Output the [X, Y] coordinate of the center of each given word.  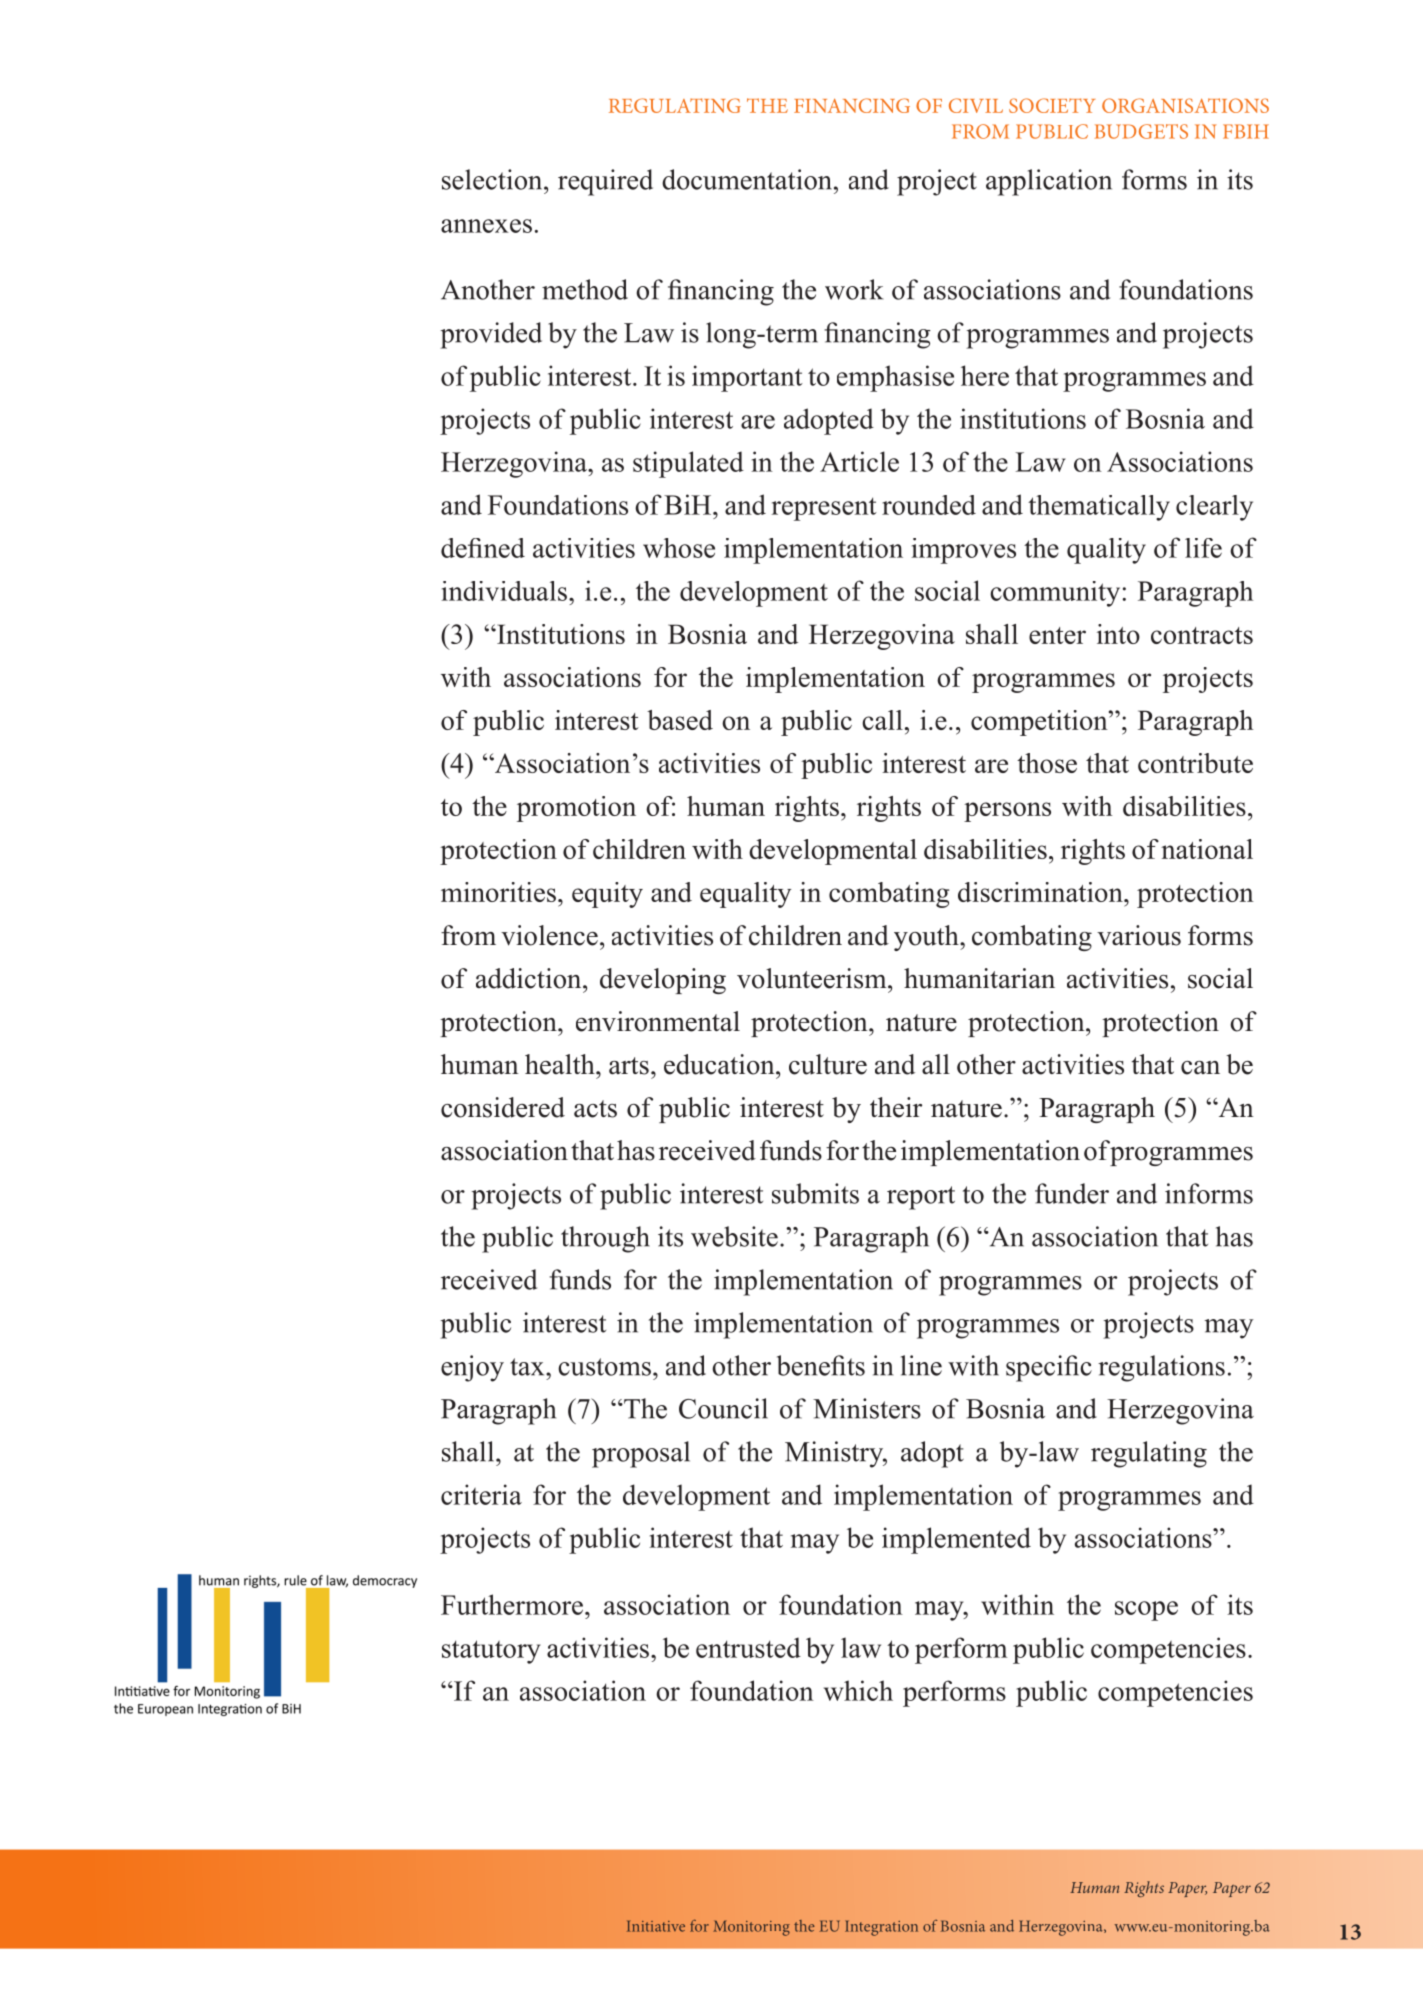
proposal [641, 1454]
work [854, 289]
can [1200, 1068]
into [1118, 634]
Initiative [656, 1926]
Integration [881, 1928]
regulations [1161, 1368]
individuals [504, 591]
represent [824, 509]
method [585, 289]
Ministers [867, 1408]
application [1049, 182]
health [561, 1064]
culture [828, 1064]
